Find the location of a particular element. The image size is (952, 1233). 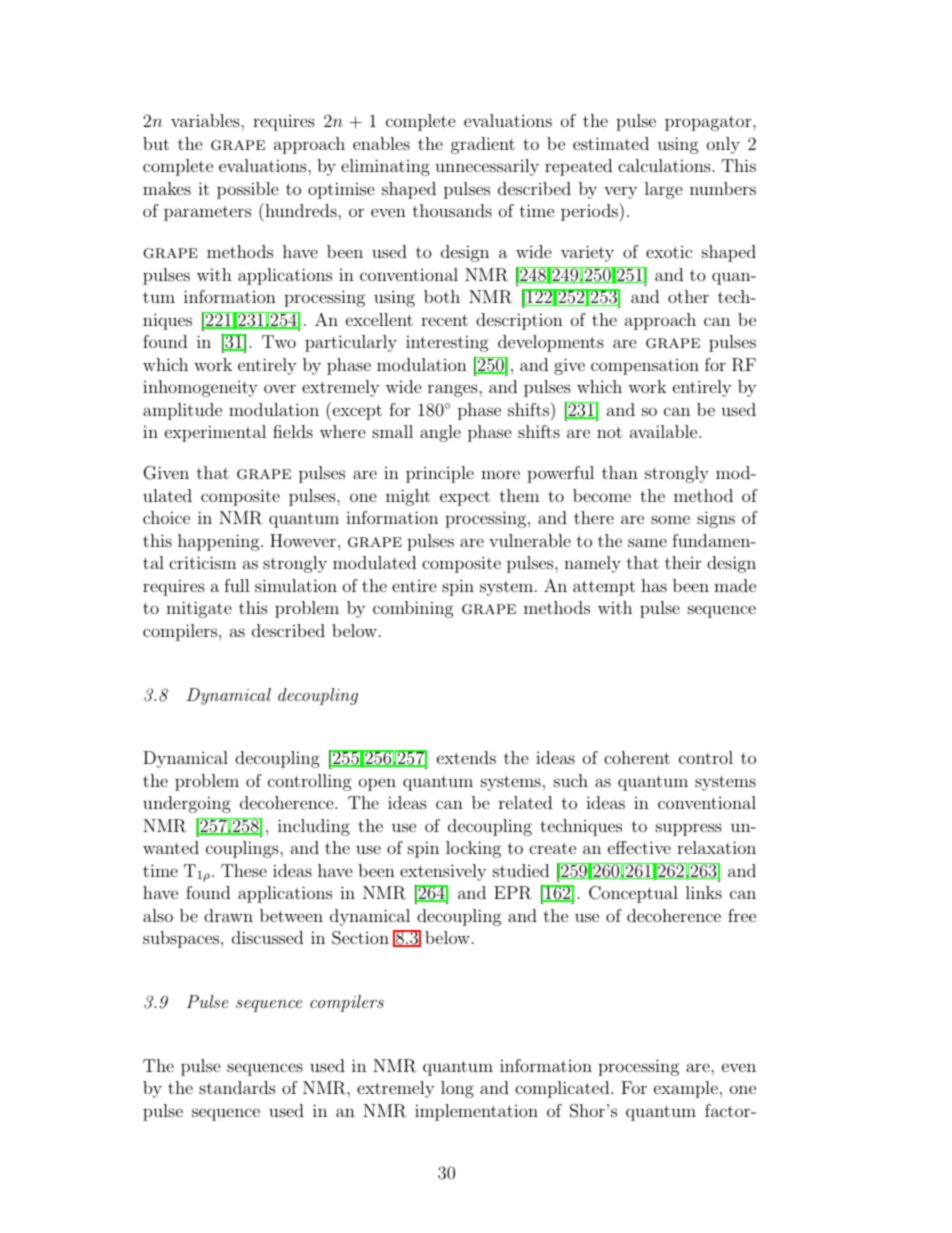

their is located at coordinates (683, 562).
